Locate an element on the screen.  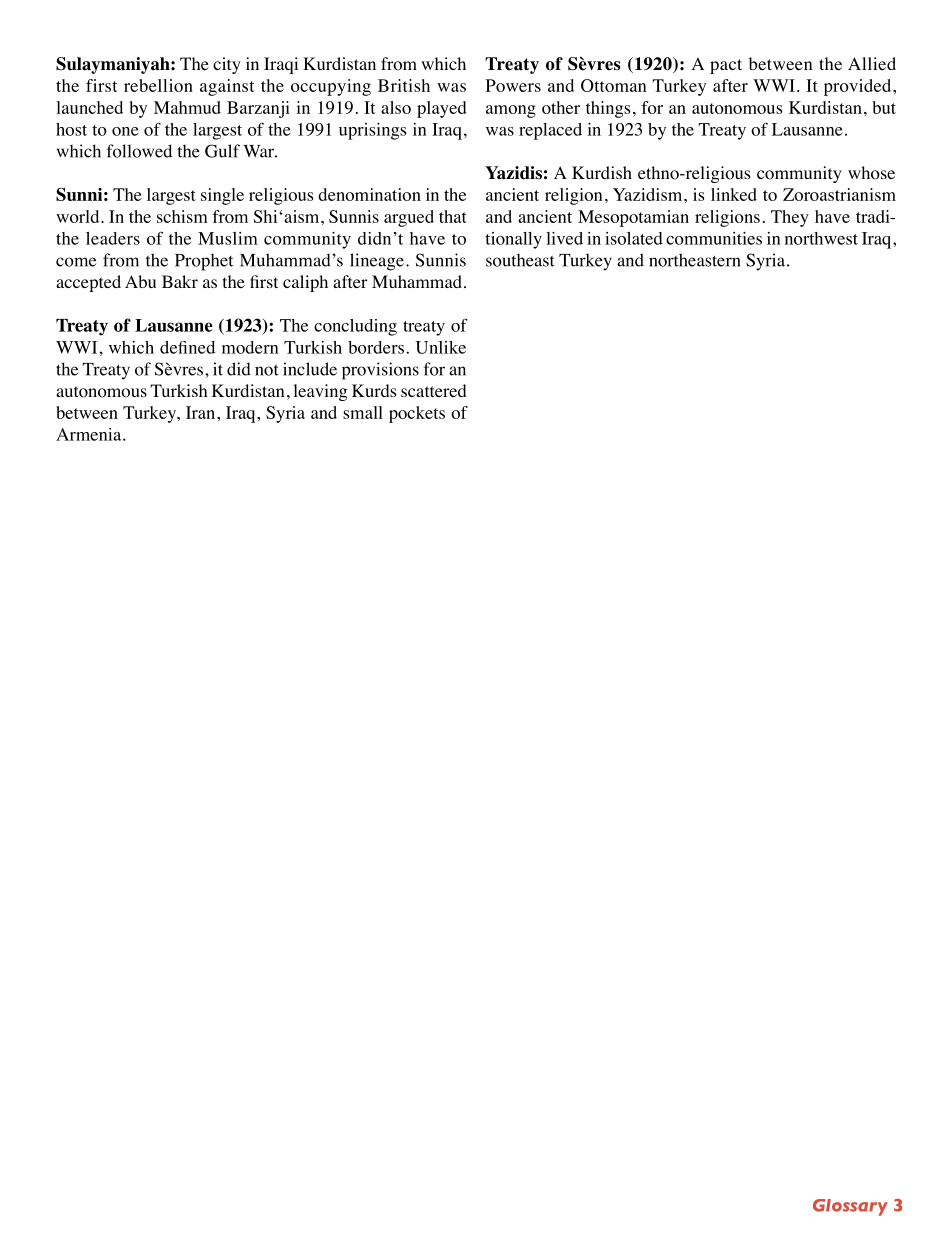
Iran is located at coordinates (202, 412).
